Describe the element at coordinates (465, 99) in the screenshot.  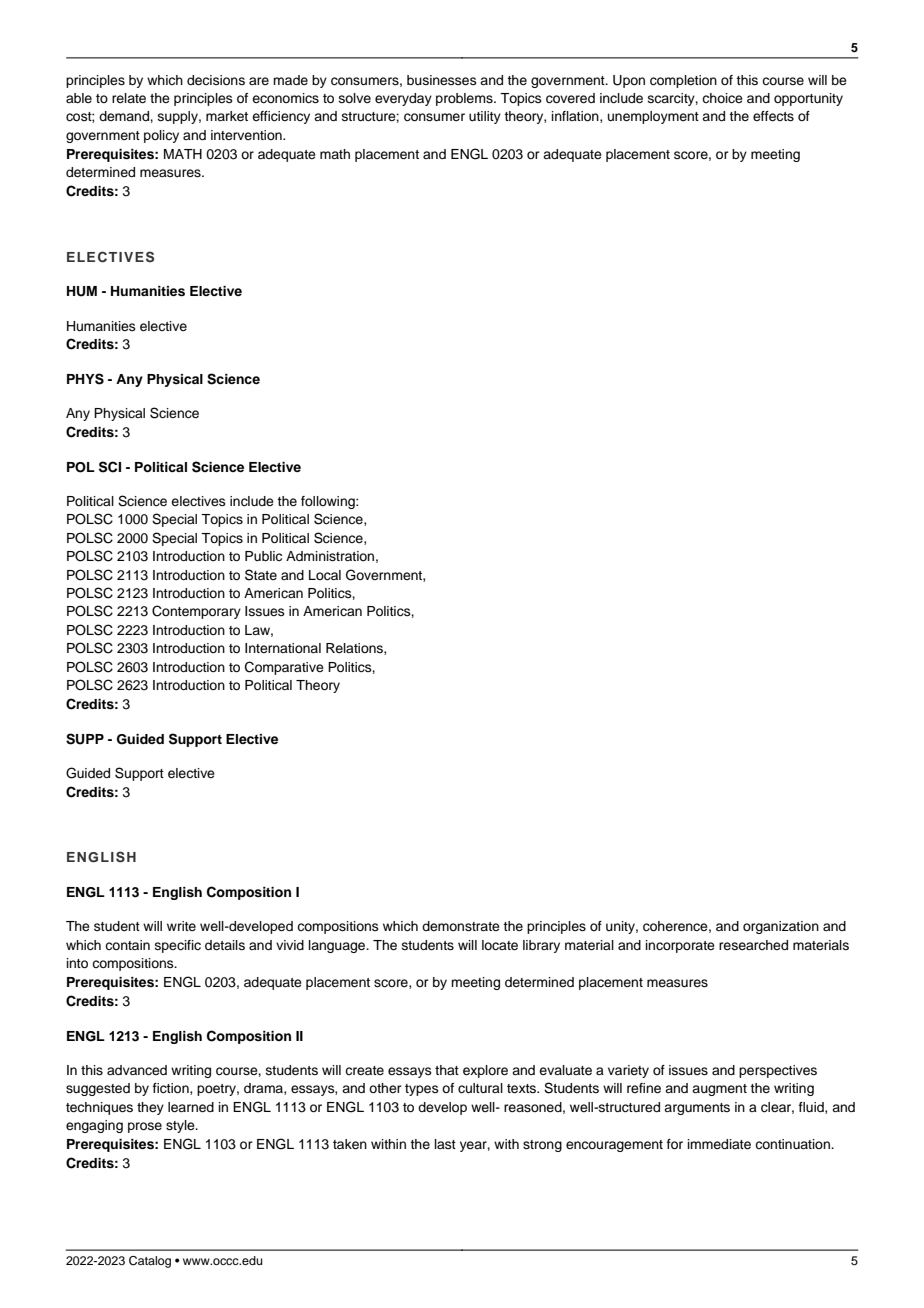
I see `problems` at that location.
